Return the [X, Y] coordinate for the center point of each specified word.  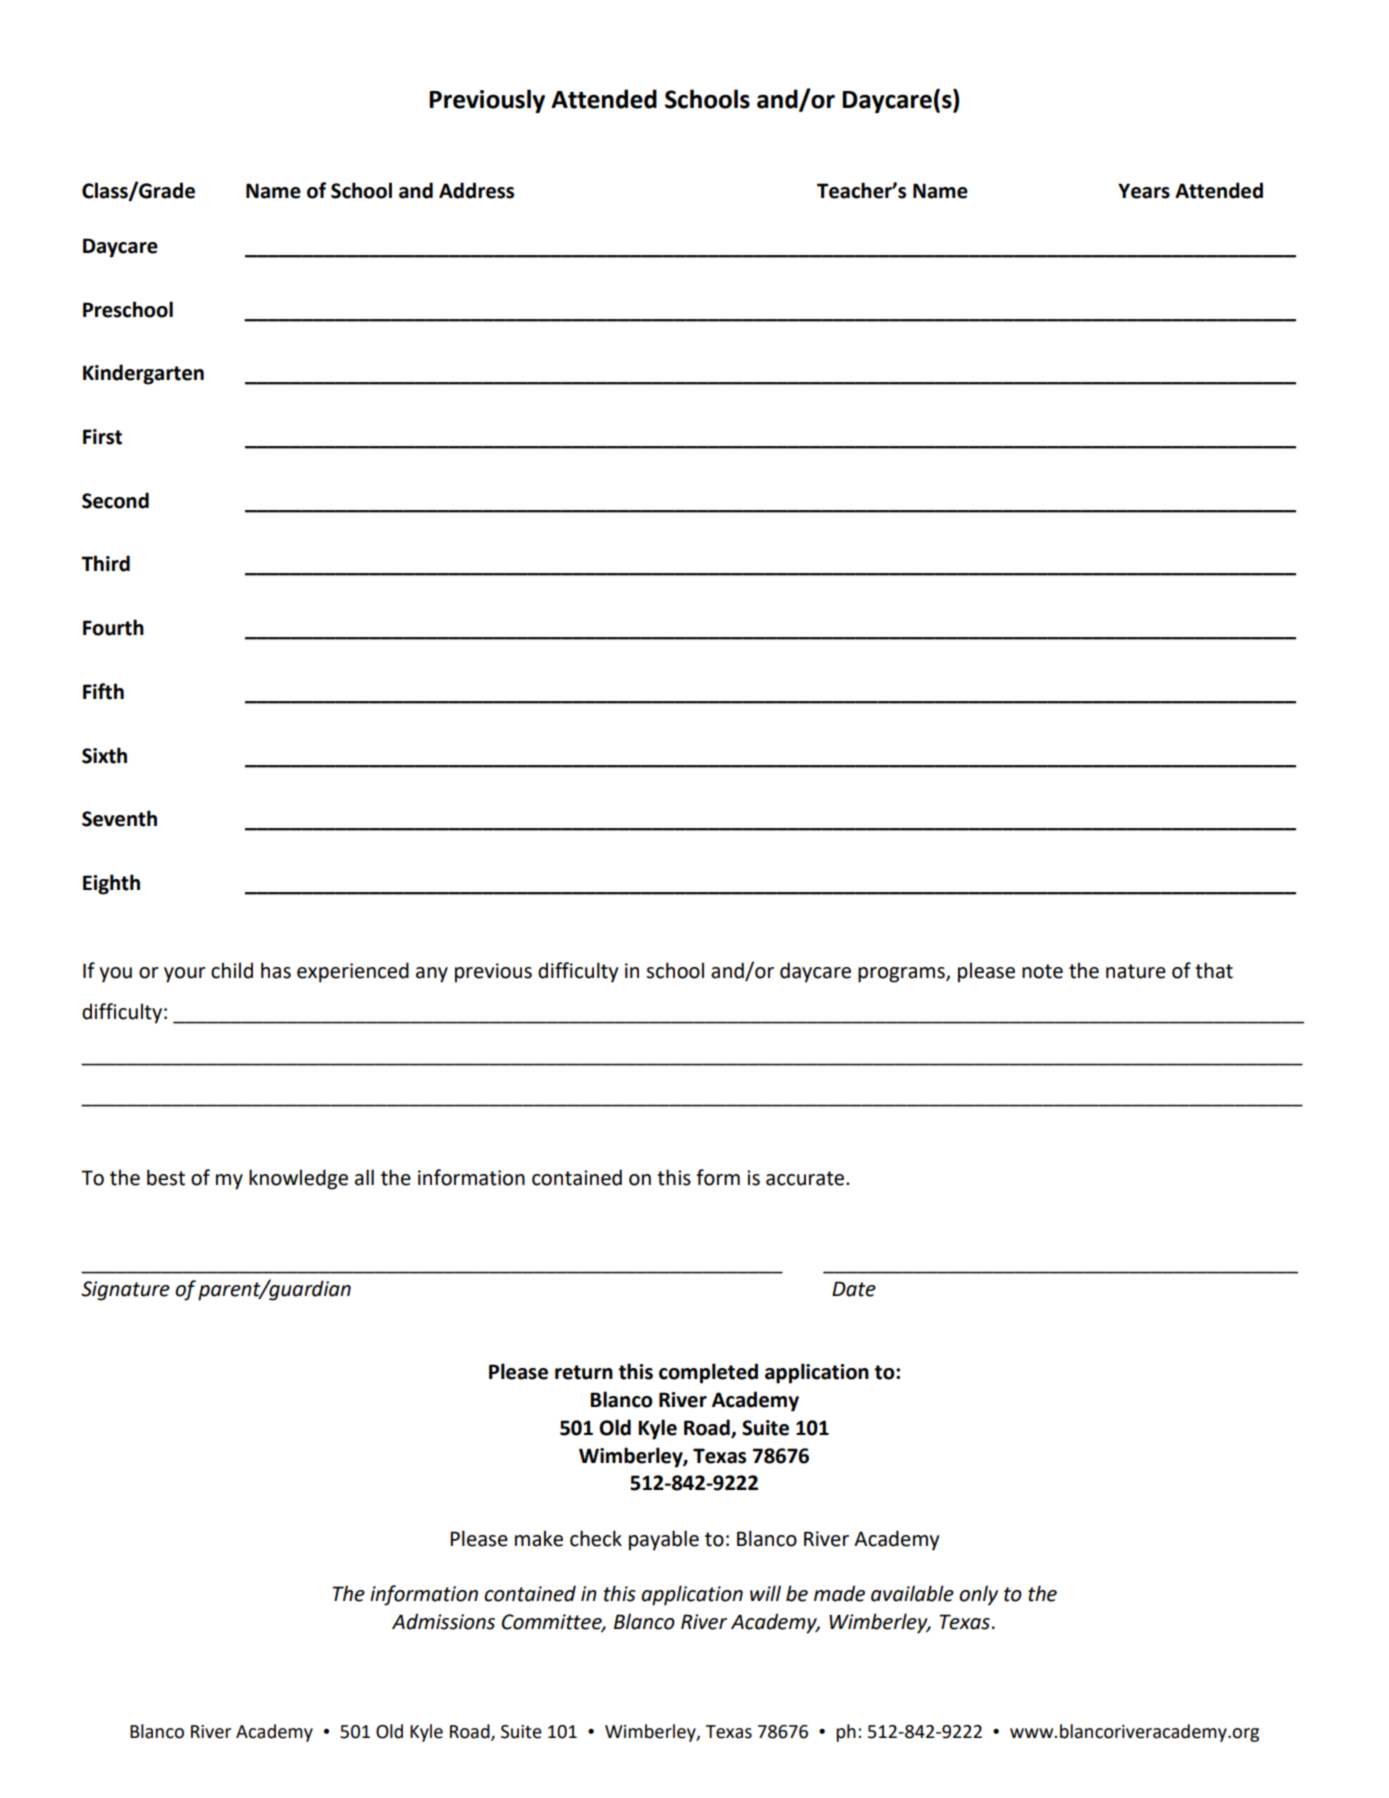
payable [664, 1540]
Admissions [443, 1621]
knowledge [298, 1179]
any [432, 975]
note [1042, 971]
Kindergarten [143, 374]
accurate [806, 1178]
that [1214, 970]
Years [1144, 191]
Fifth [103, 691]
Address [476, 190]
